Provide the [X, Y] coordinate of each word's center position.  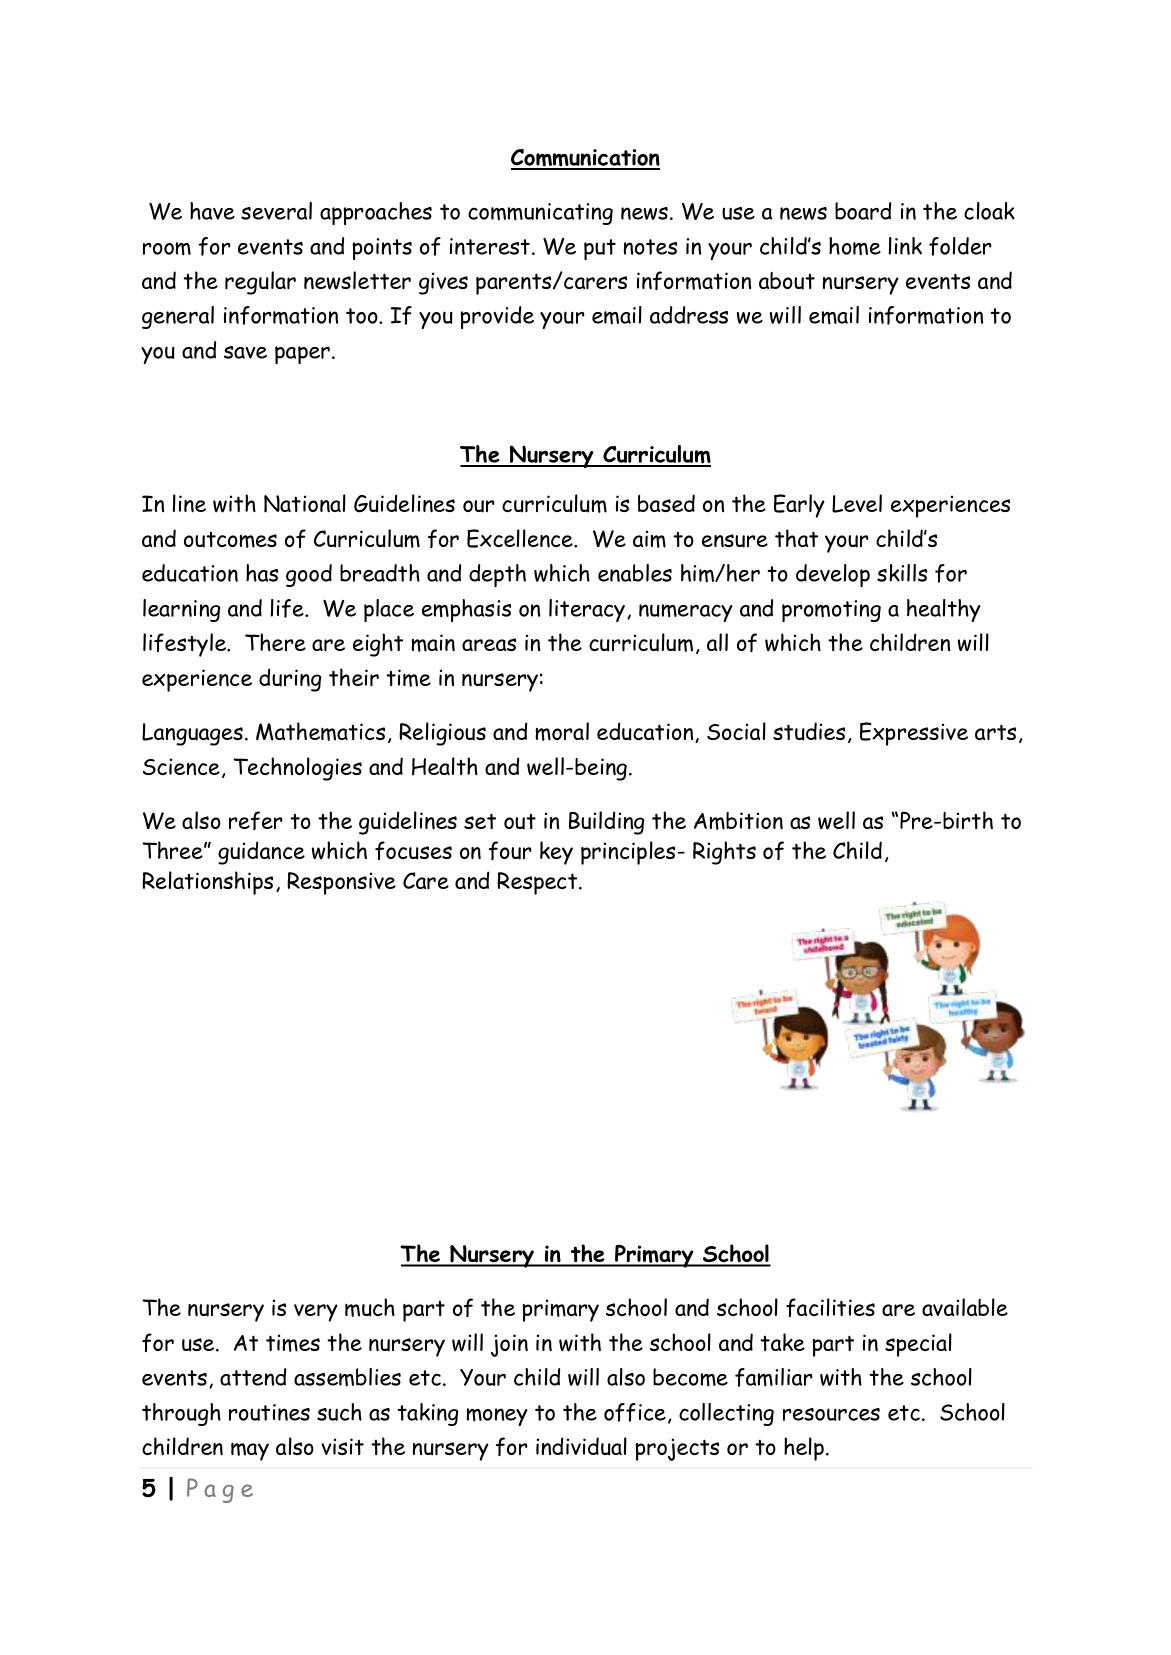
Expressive [914, 734]
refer [256, 820]
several [276, 211]
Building [606, 823]
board [863, 211]
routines [269, 1412]
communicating [540, 214]
